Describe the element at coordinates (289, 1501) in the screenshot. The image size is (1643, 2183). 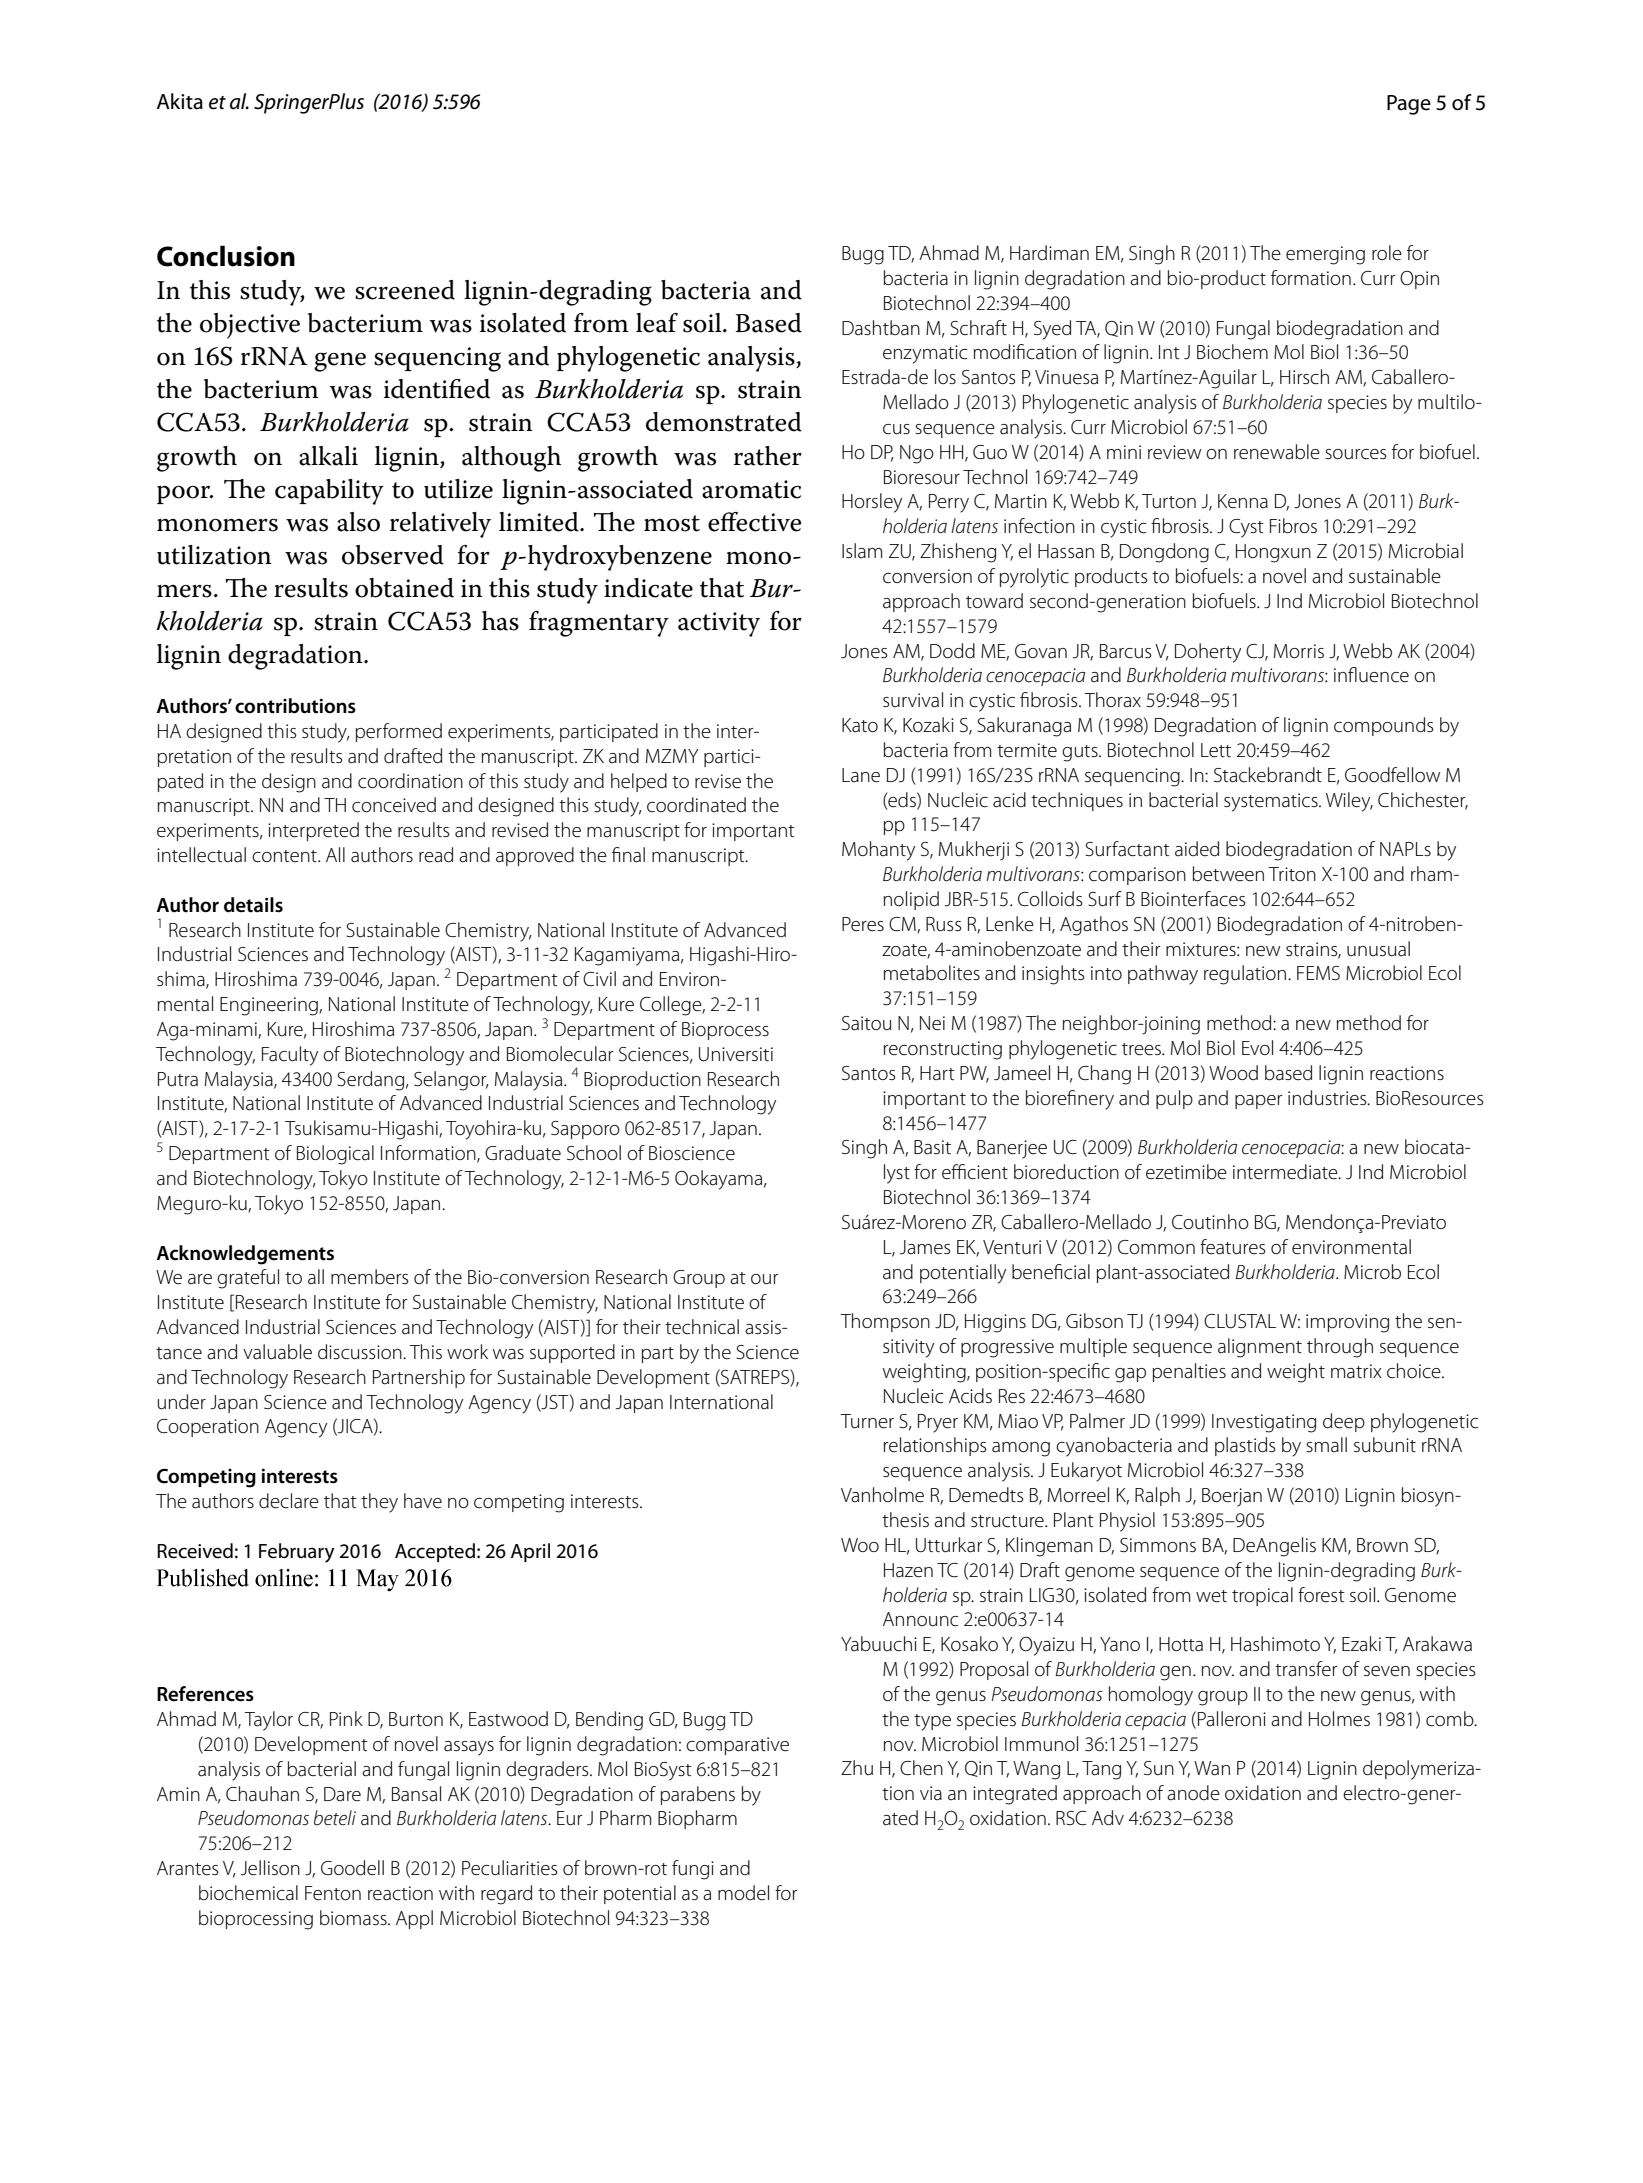
I see `declare` at that location.
